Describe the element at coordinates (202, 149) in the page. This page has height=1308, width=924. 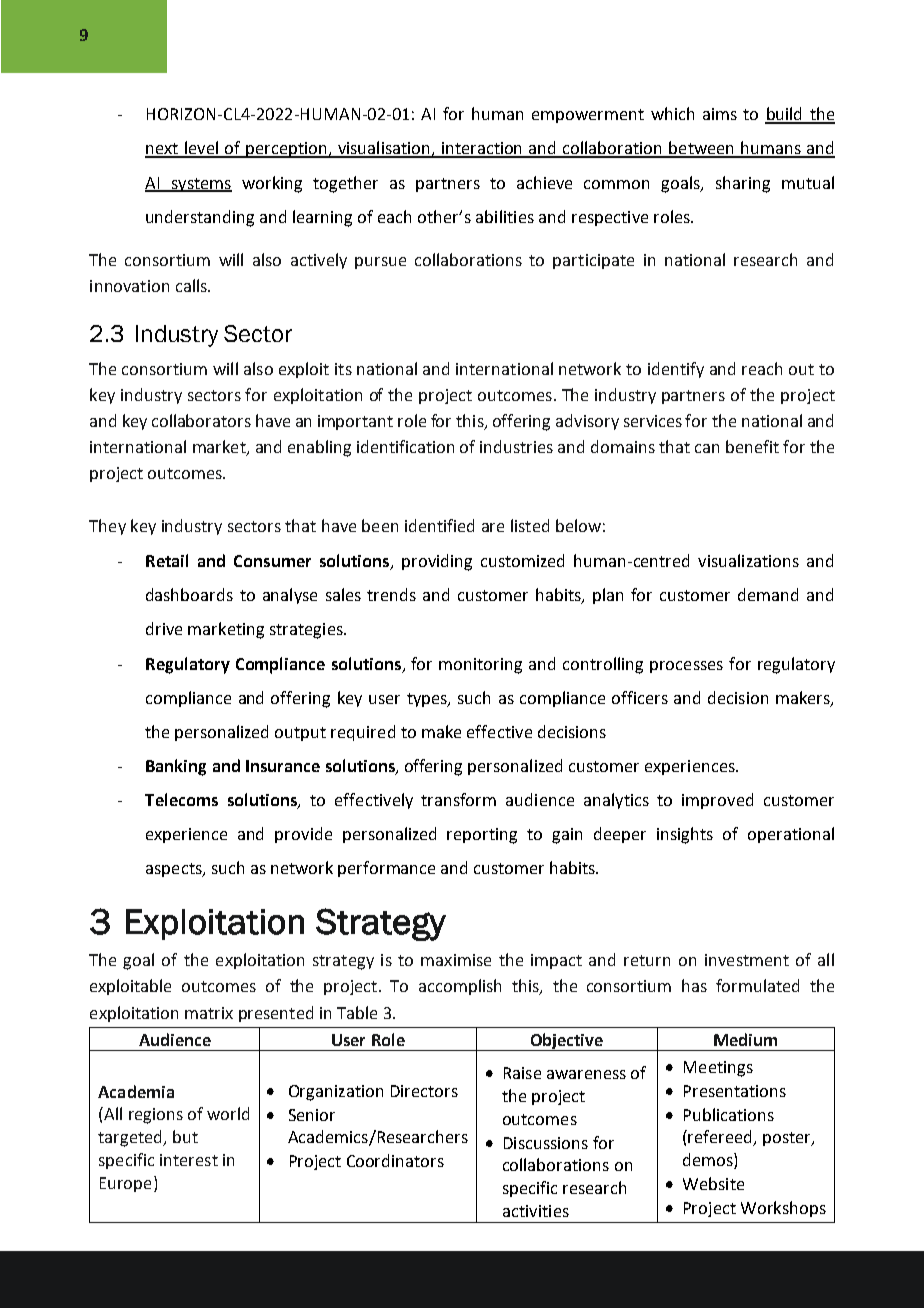
I see `level` at that location.
